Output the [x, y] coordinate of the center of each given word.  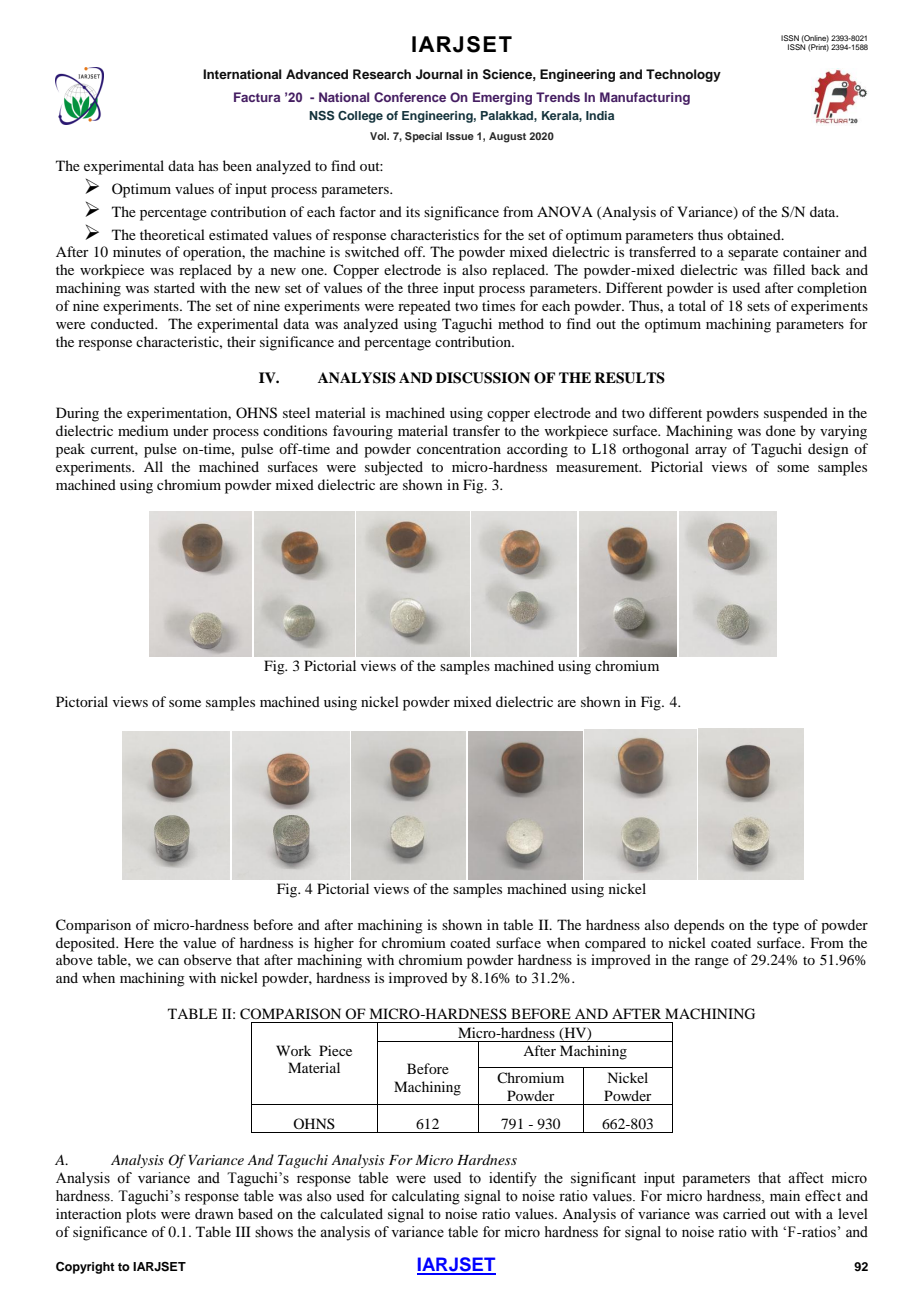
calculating [426, 1197]
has [208, 165]
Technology [683, 75]
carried [744, 1213]
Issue [460, 136]
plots [141, 1215]
